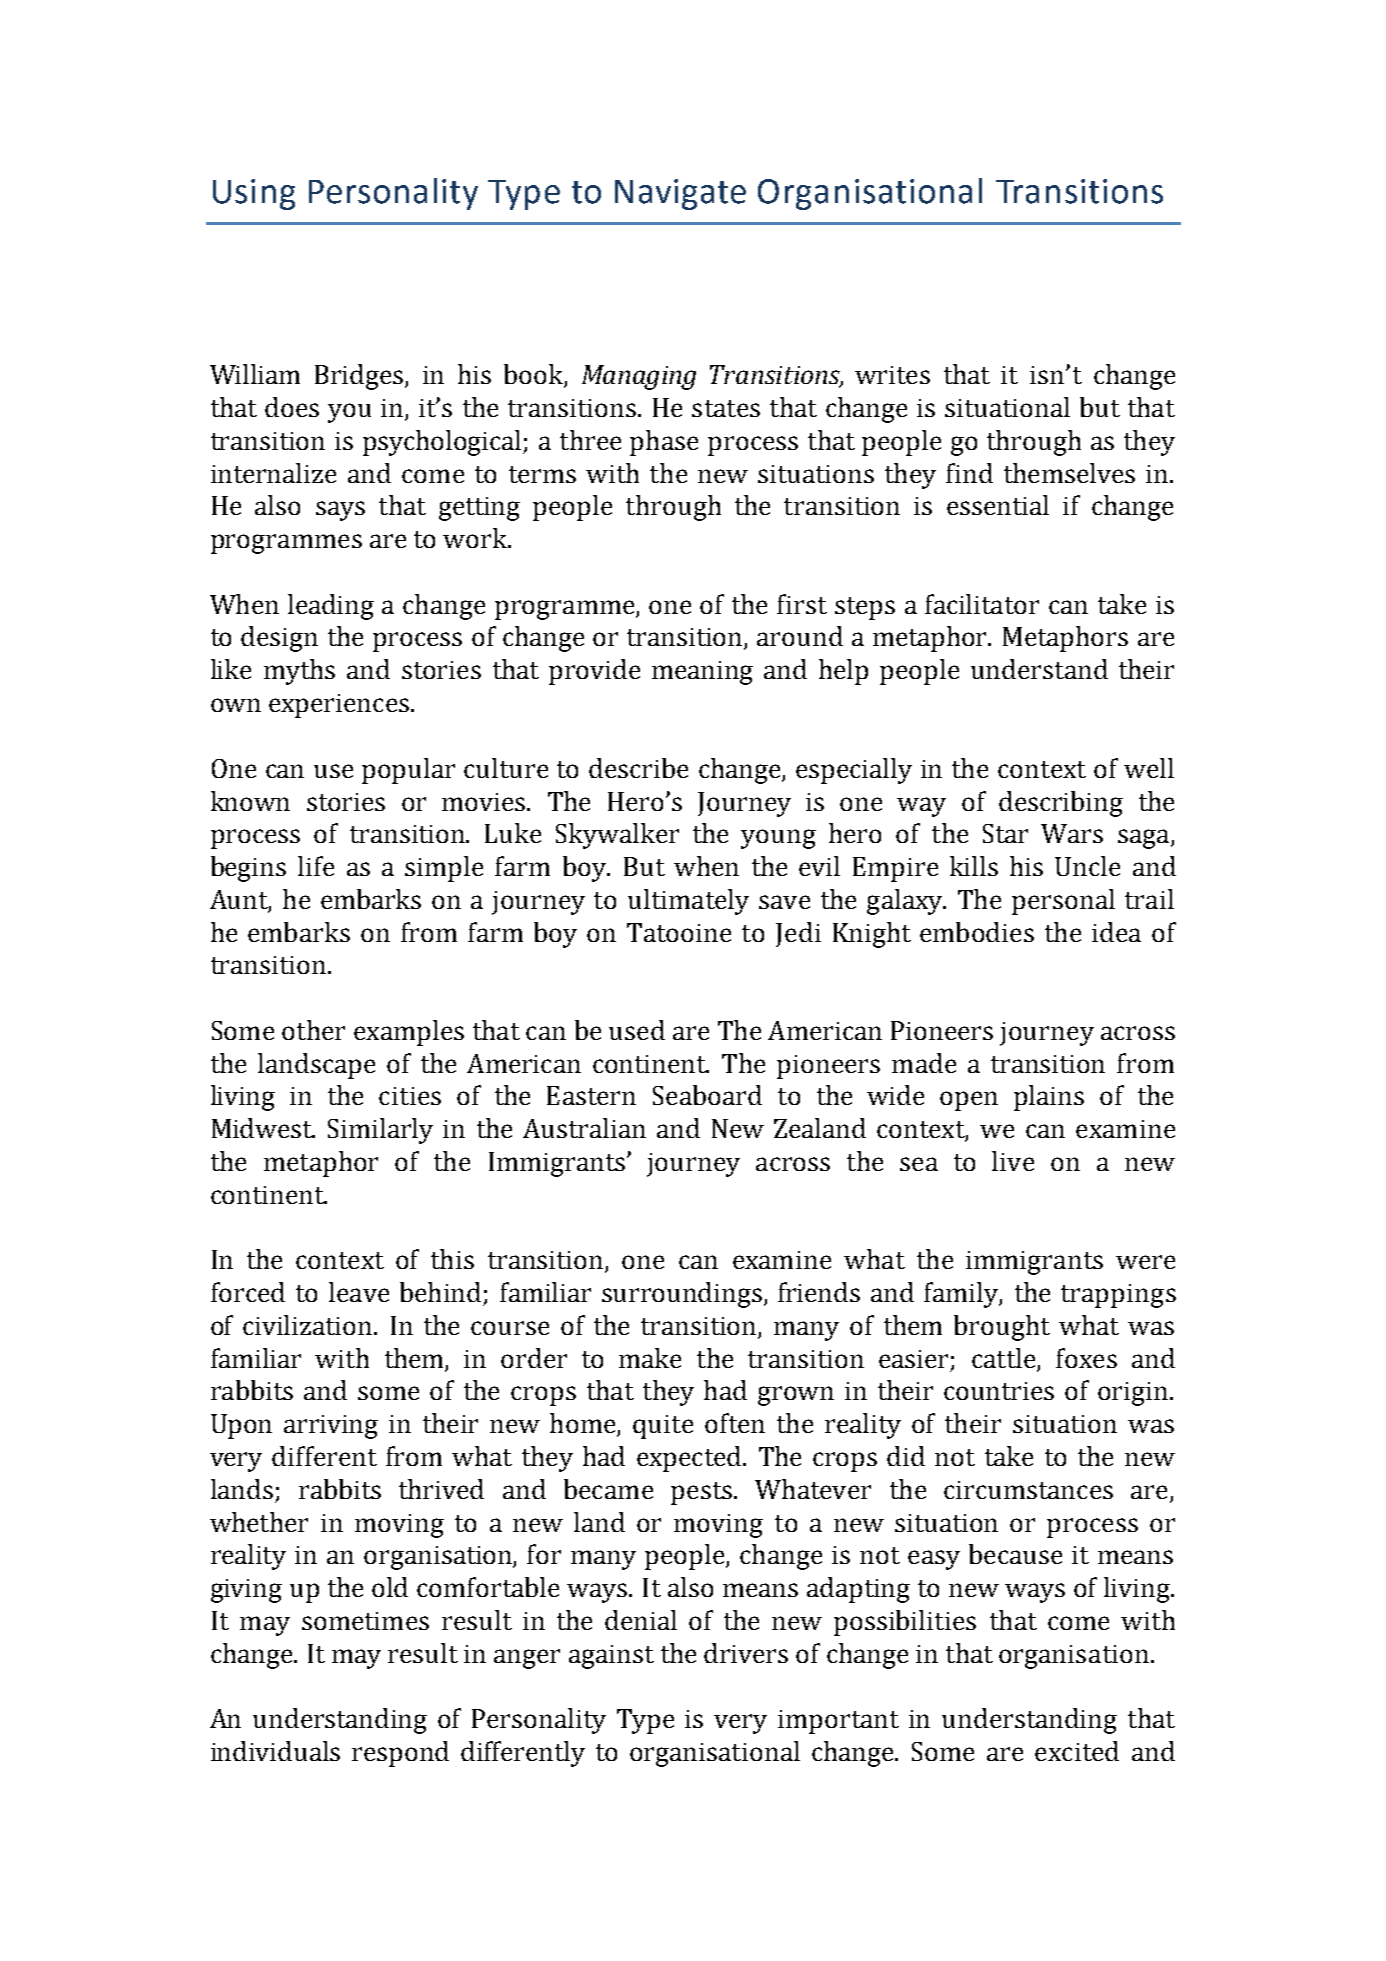  I want to click on Tatooine, so click(679, 932).
